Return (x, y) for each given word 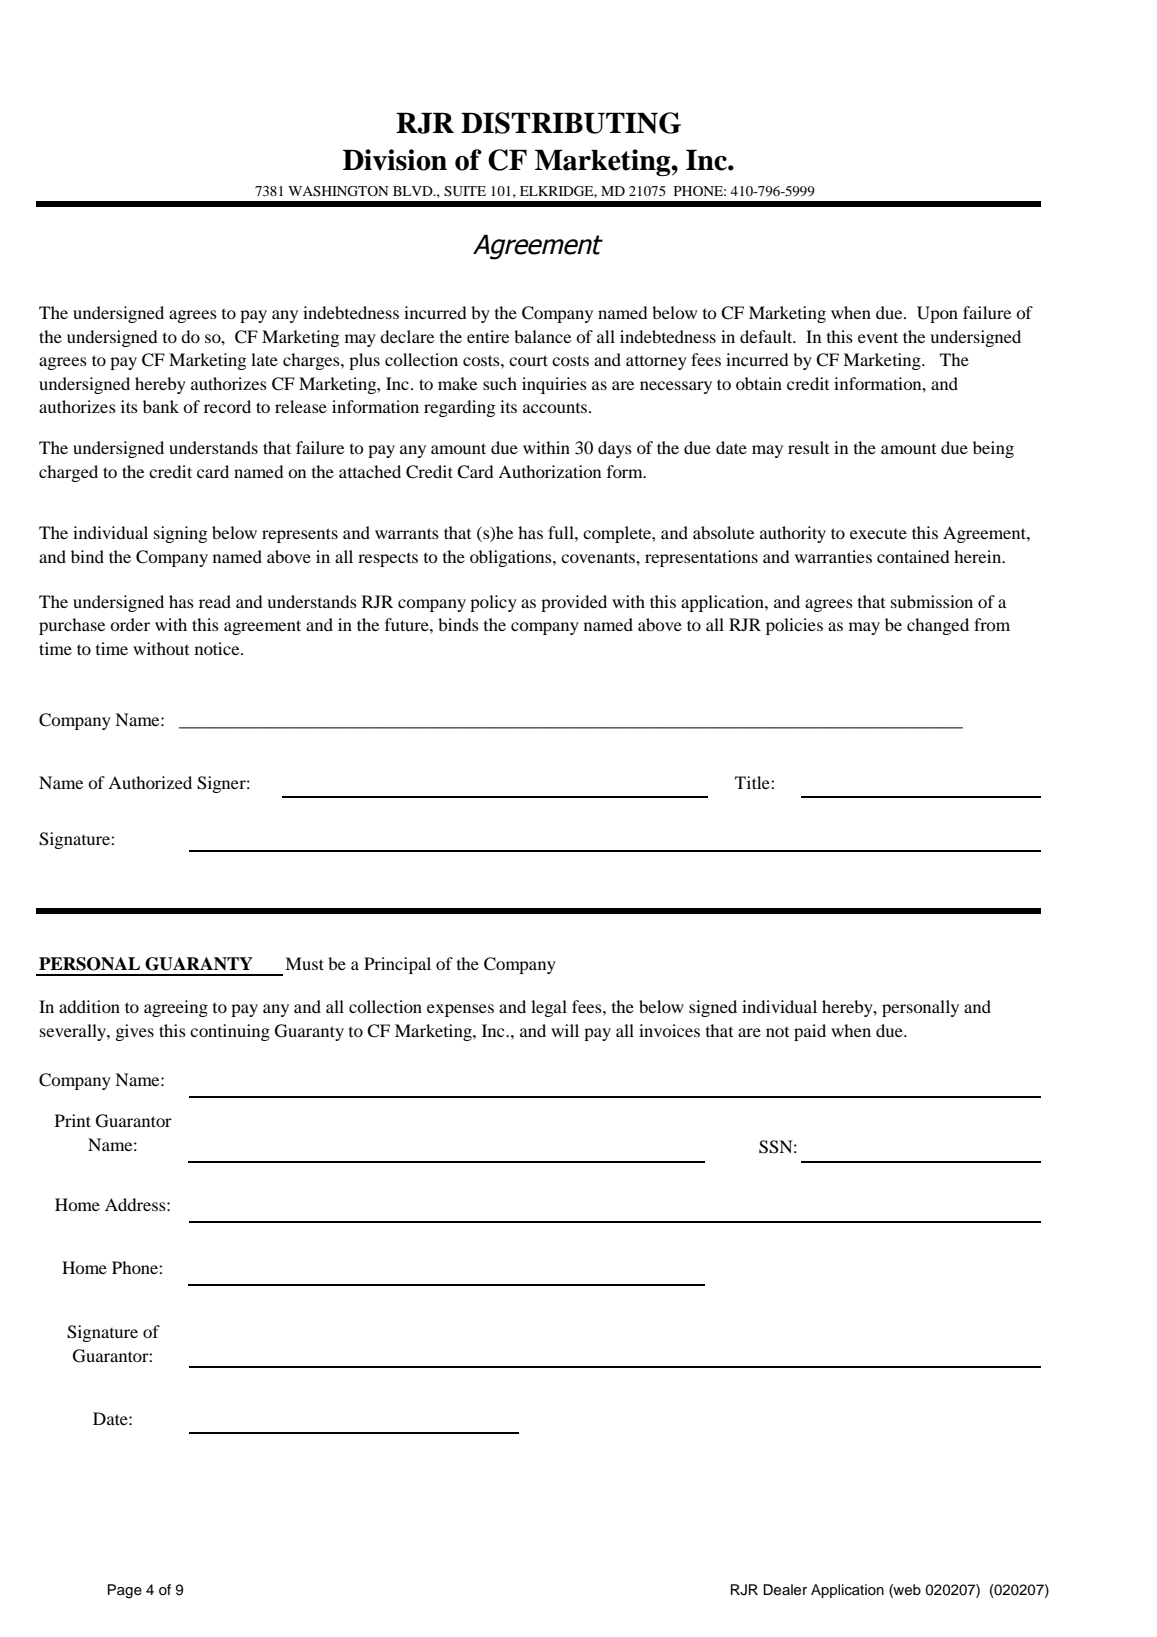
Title (753, 782)
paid (810, 1032)
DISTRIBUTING (571, 123)
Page (125, 1591)
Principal (397, 965)
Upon (937, 314)
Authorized (150, 782)
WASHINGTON (338, 191)
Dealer (785, 1590)
